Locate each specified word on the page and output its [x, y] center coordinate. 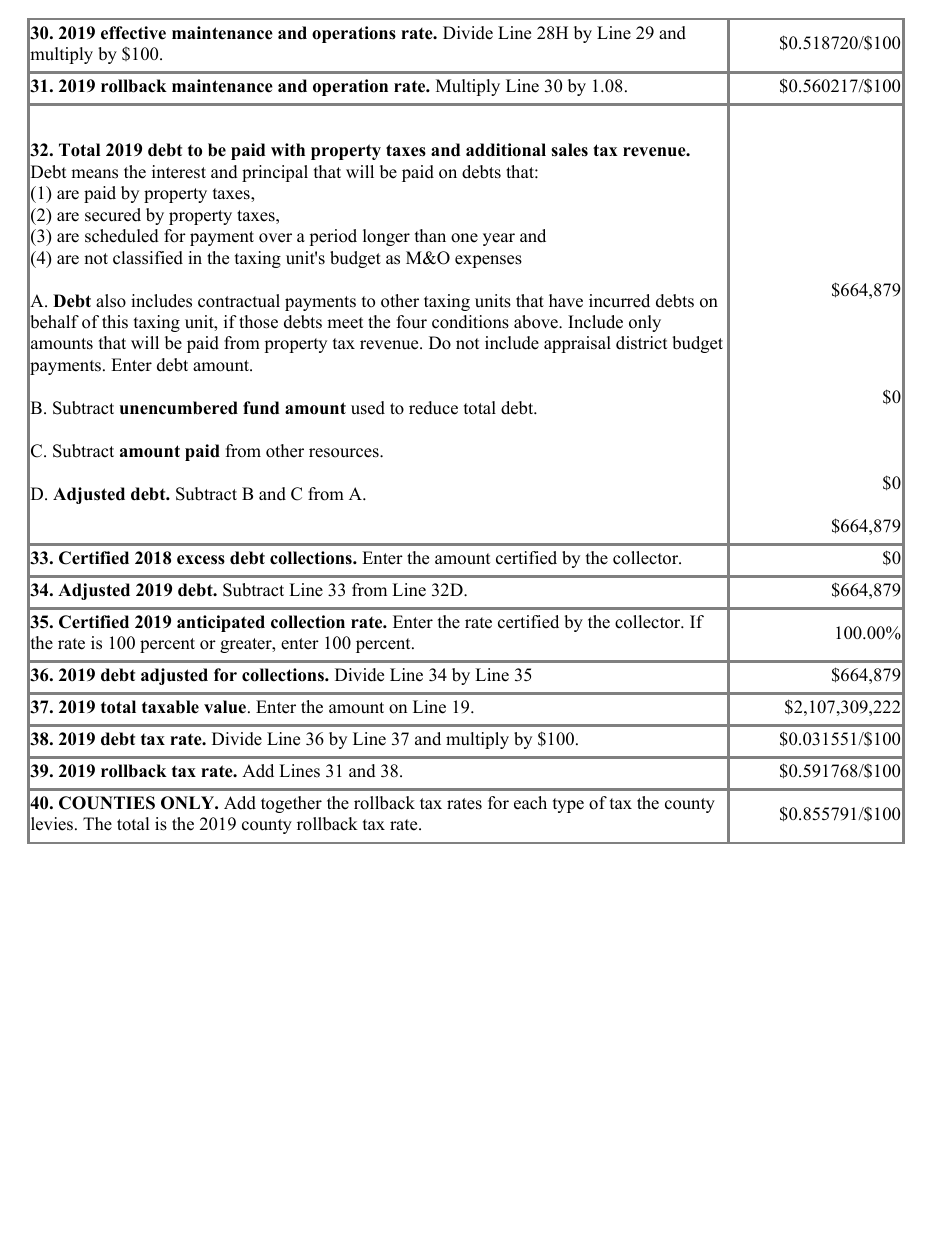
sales [569, 150]
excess [201, 560]
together [291, 804]
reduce [433, 408]
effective [133, 33]
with [288, 149]
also [111, 301]
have [566, 301]
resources [345, 453]
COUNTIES [107, 803]
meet [345, 323]
